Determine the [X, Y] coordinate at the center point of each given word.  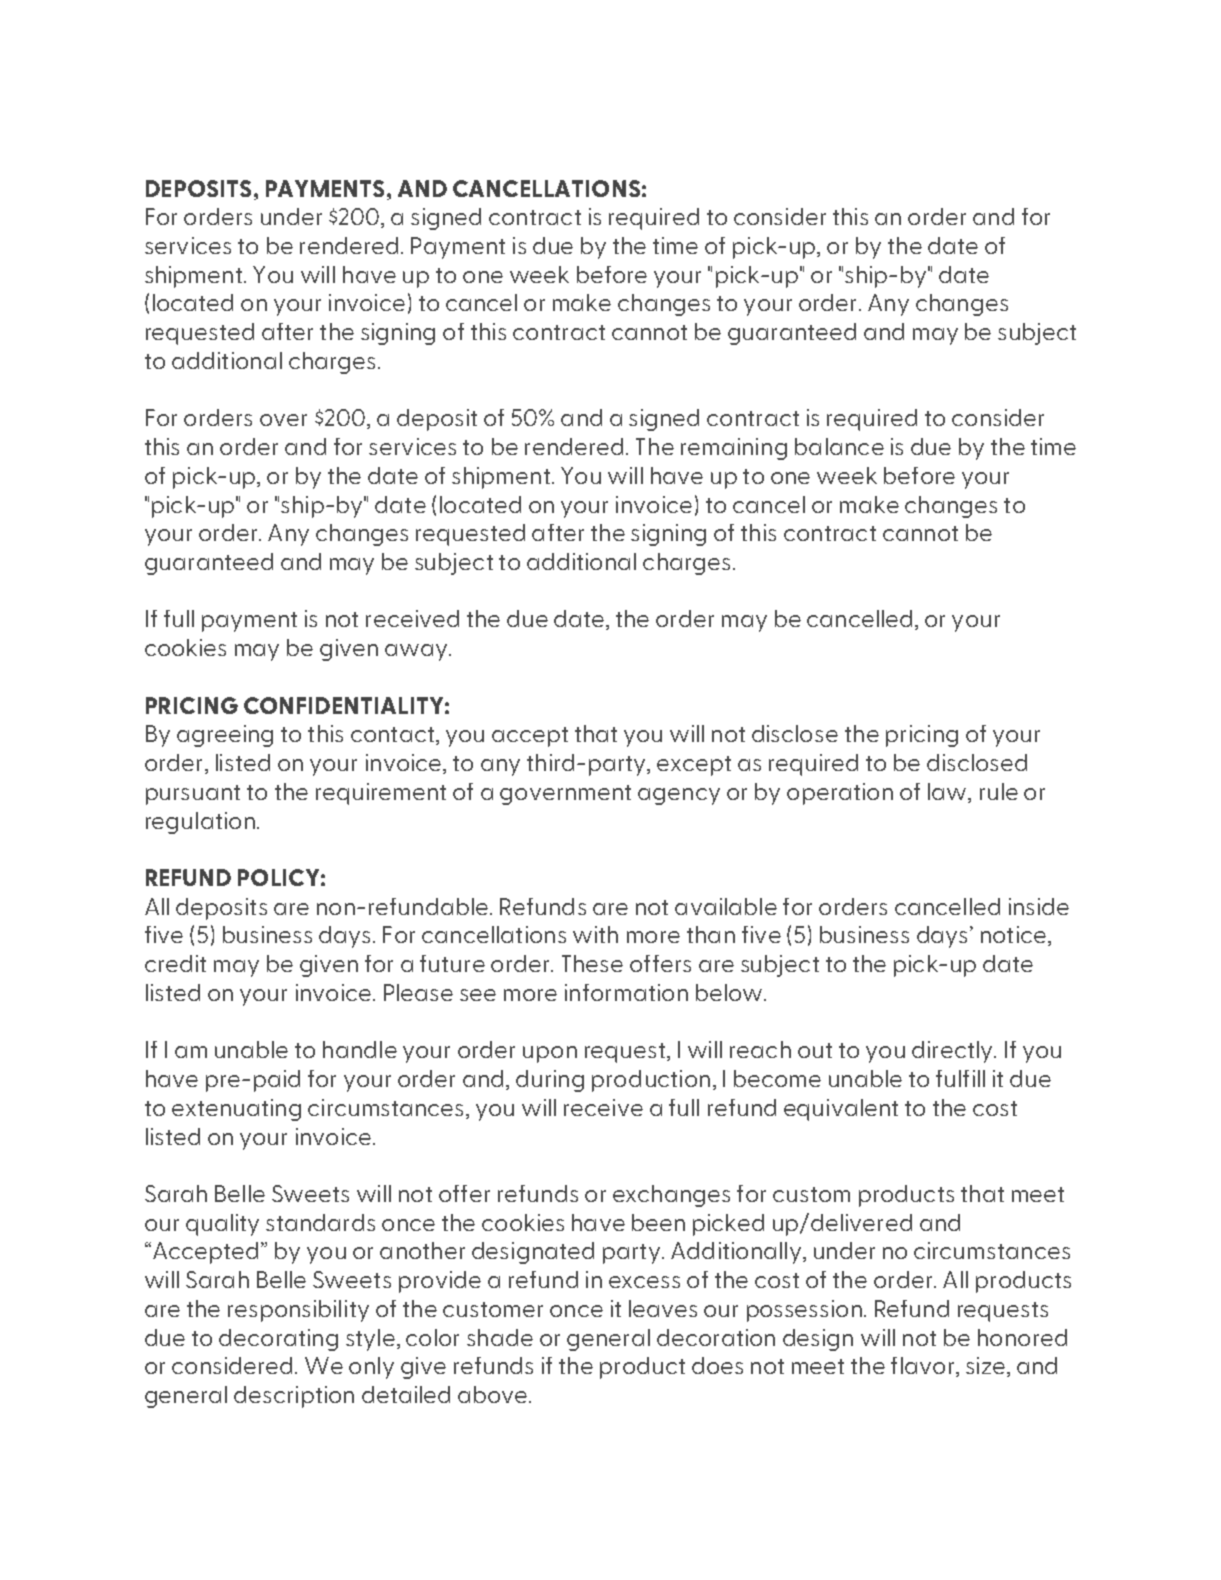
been [658, 1222]
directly [953, 1052]
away [417, 652]
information [626, 992]
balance [839, 446]
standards [320, 1222]
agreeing [225, 736]
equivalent [841, 1110]
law [948, 793]
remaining [734, 449]
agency [679, 796]
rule [999, 791]
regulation [200, 823]
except [694, 766]
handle [360, 1049]
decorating [278, 1340]
